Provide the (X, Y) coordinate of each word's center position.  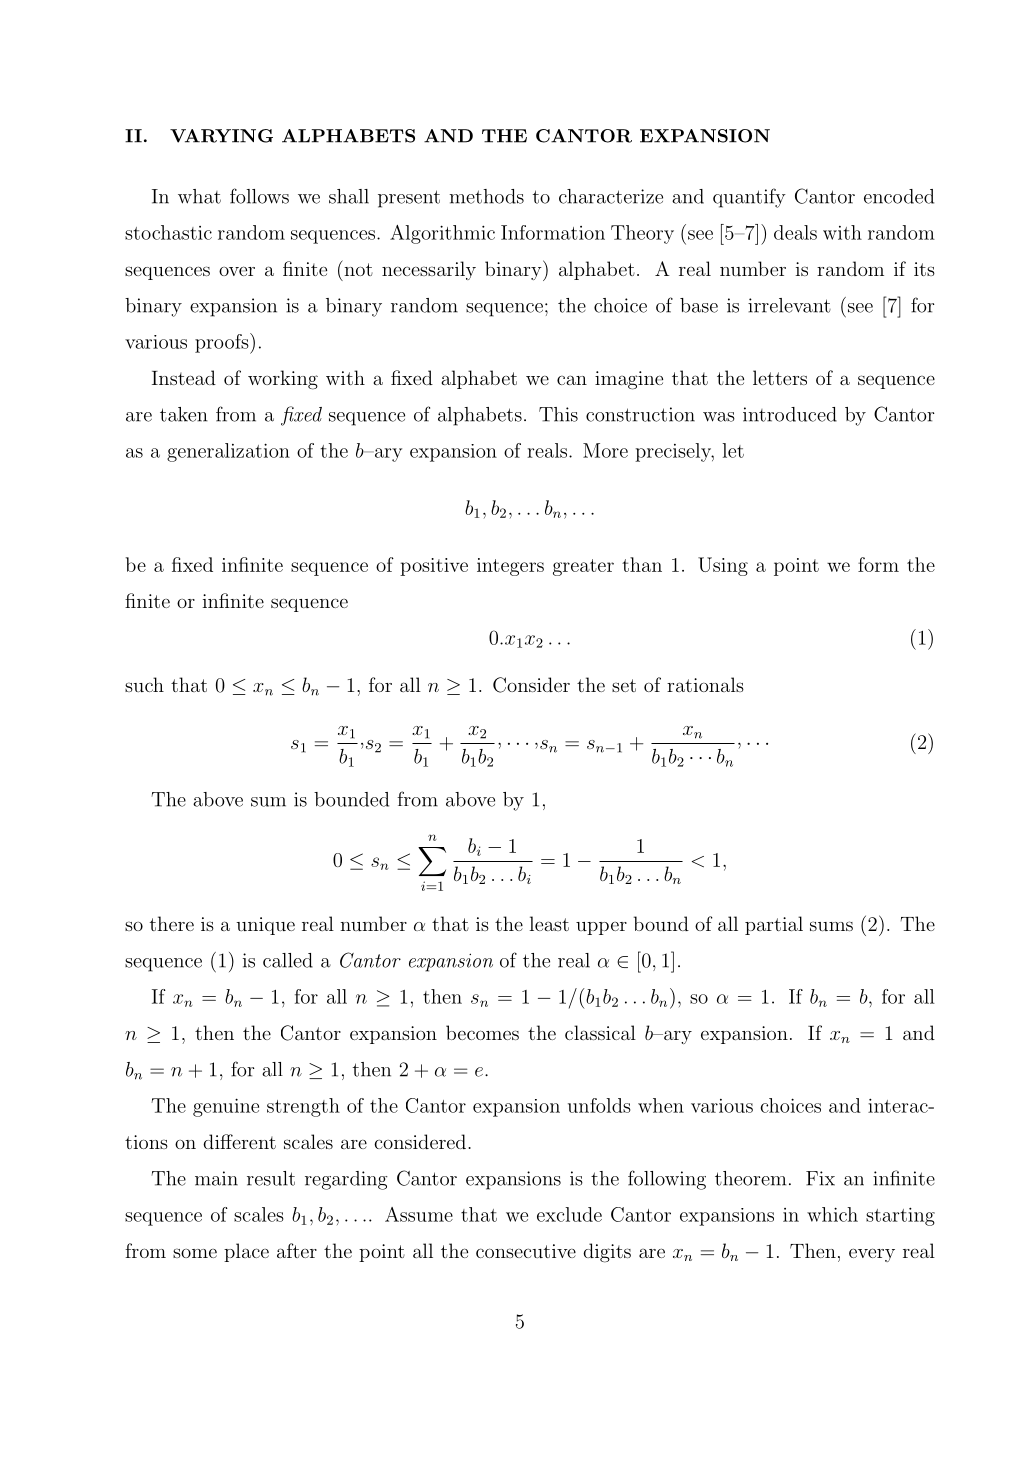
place (246, 1252)
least (549, 923)
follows (259, 196)
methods (486, 196)
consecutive (526, 1251)
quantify (749, 198)
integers (510, 567)
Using (723, 566)
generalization (228, 452)
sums (831, 926)
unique (265, 926)
